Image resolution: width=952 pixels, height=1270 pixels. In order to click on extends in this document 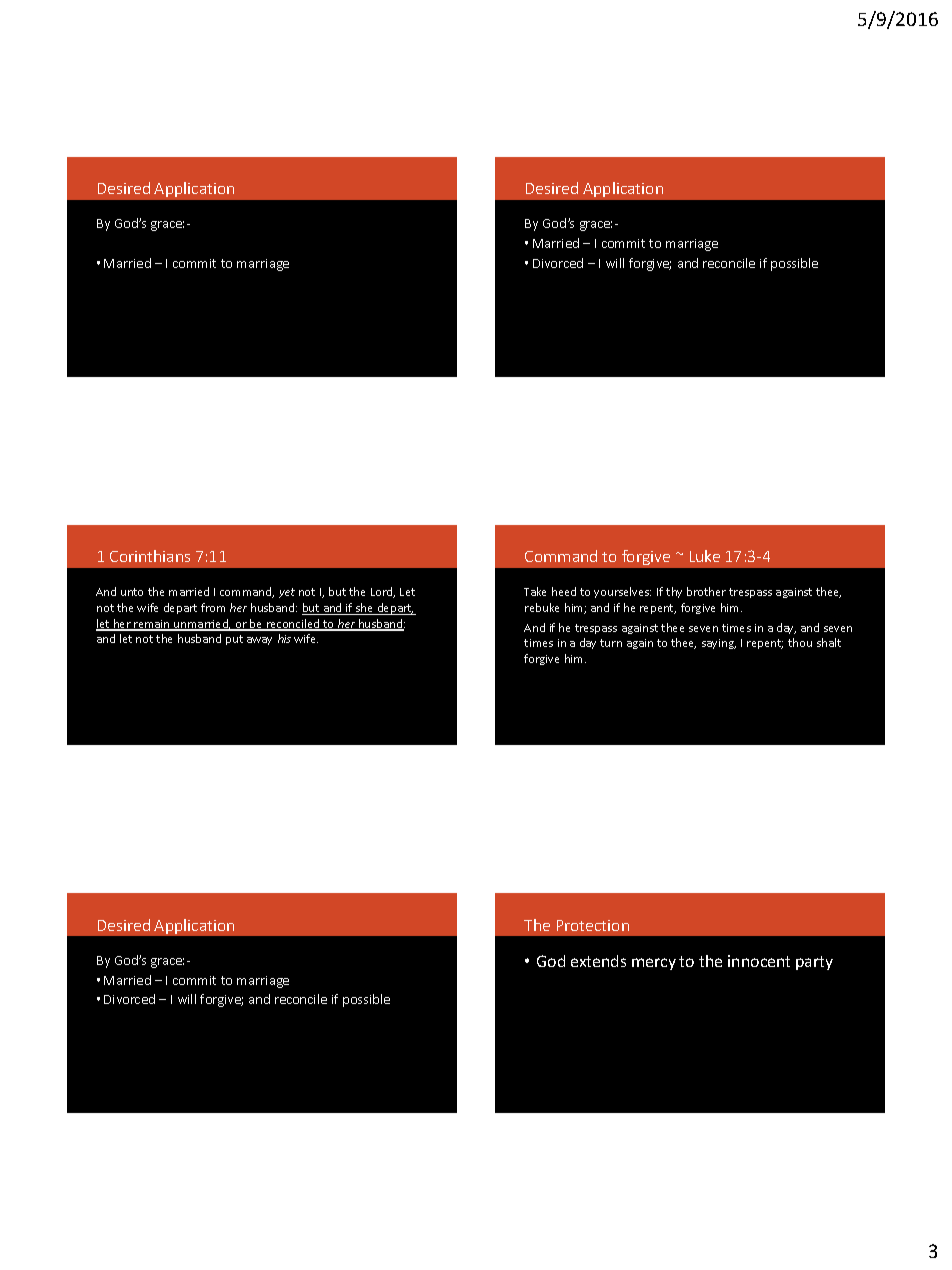, I will do `click(598, 961)`.
